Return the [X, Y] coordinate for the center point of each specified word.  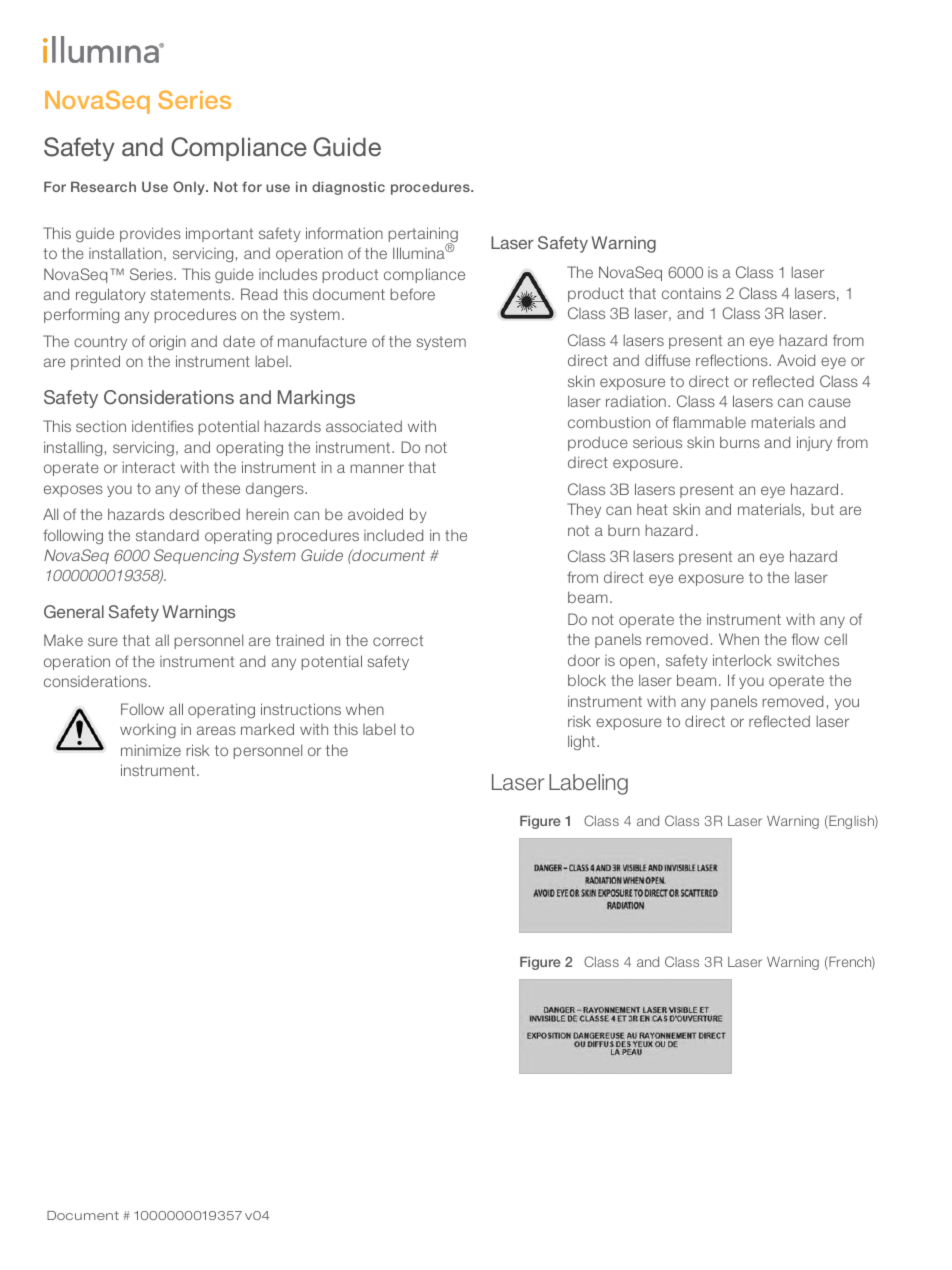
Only [190, 188]
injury [814, 443]
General [74, 611]
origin [167, 342]
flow [805, 639]
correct [398, 640]
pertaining [423, 236]
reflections [733, 360]
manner [377, 468]
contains [691, 293]
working [148, 730]
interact [149, 467]
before [412, 294]
